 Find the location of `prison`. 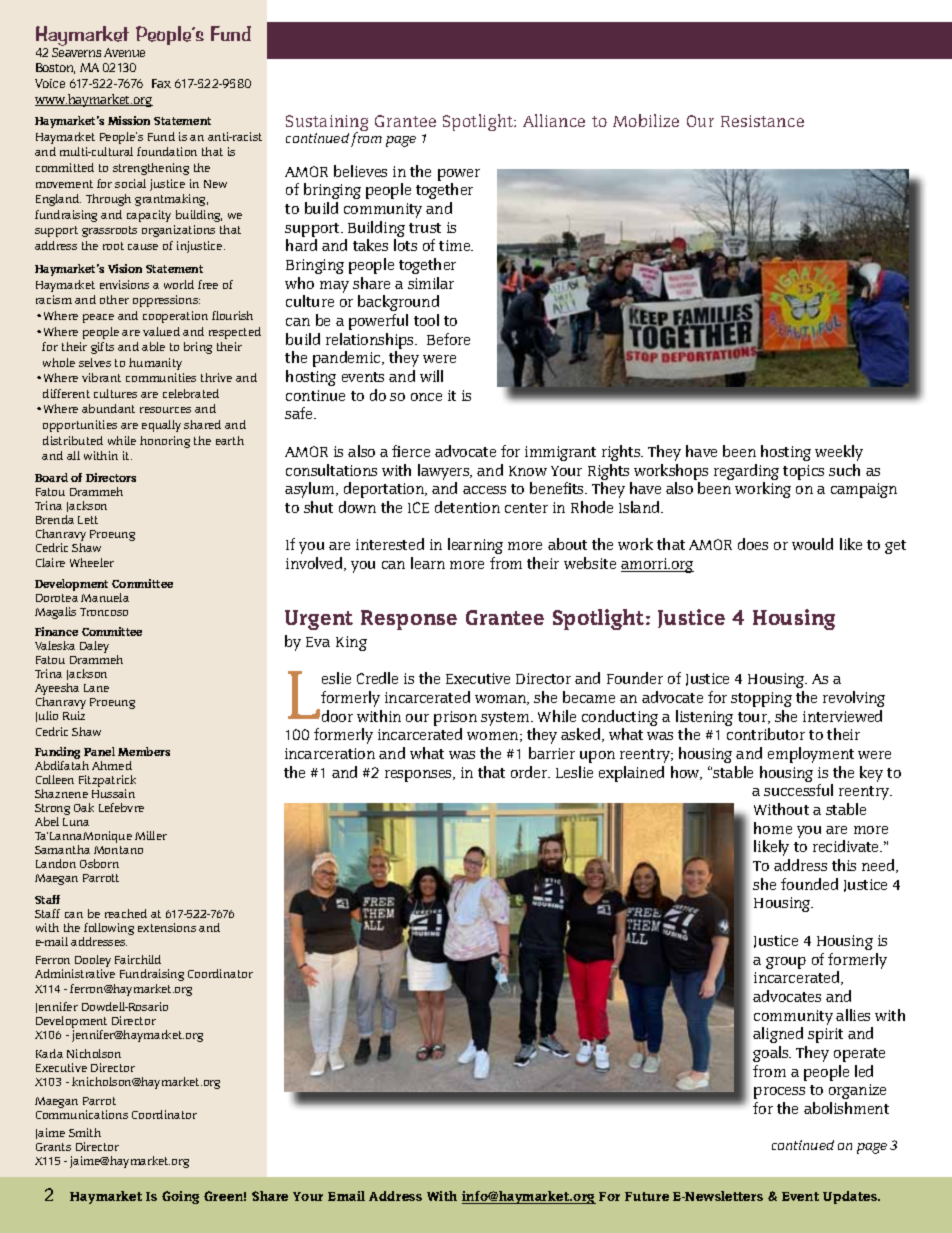

prison is located at coordinates (455, 720).
